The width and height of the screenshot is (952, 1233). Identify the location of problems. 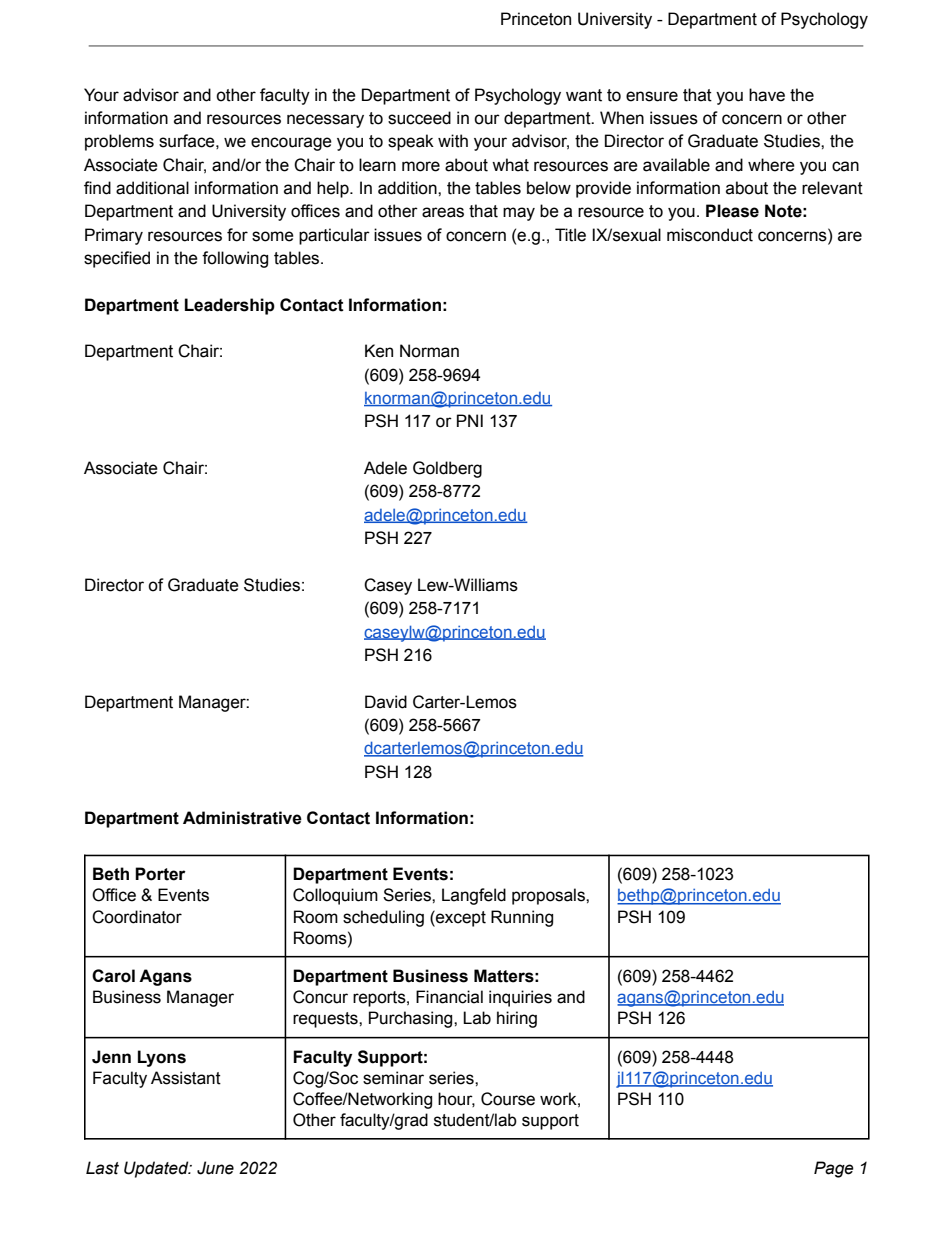
(119, 142).
